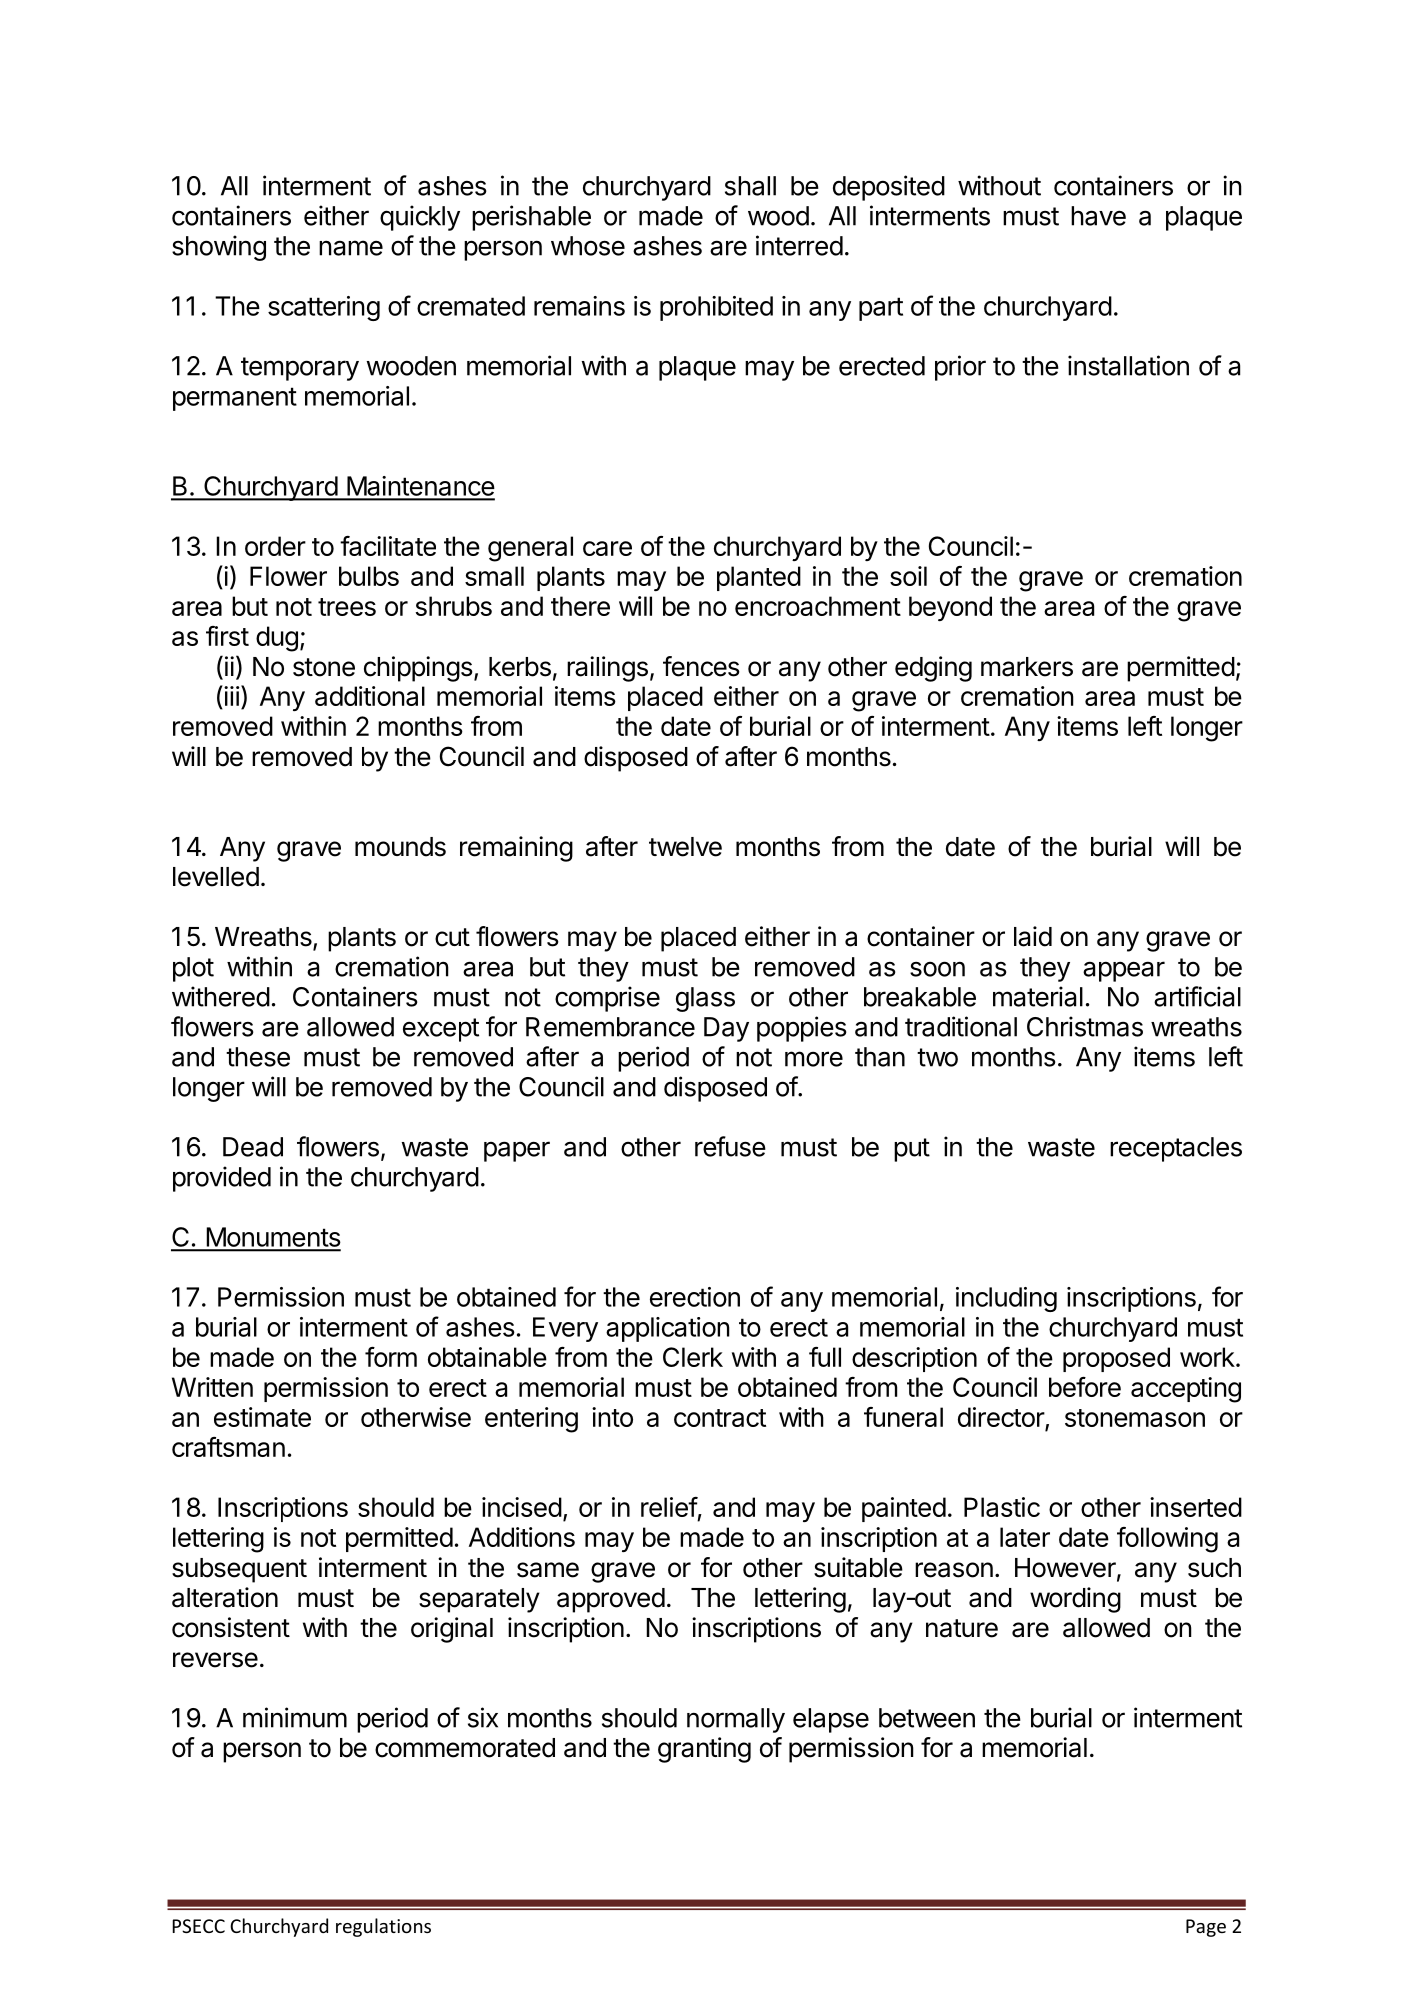 The image size is (1413, 1999). I want to click on mounds, so click(400, 847).
